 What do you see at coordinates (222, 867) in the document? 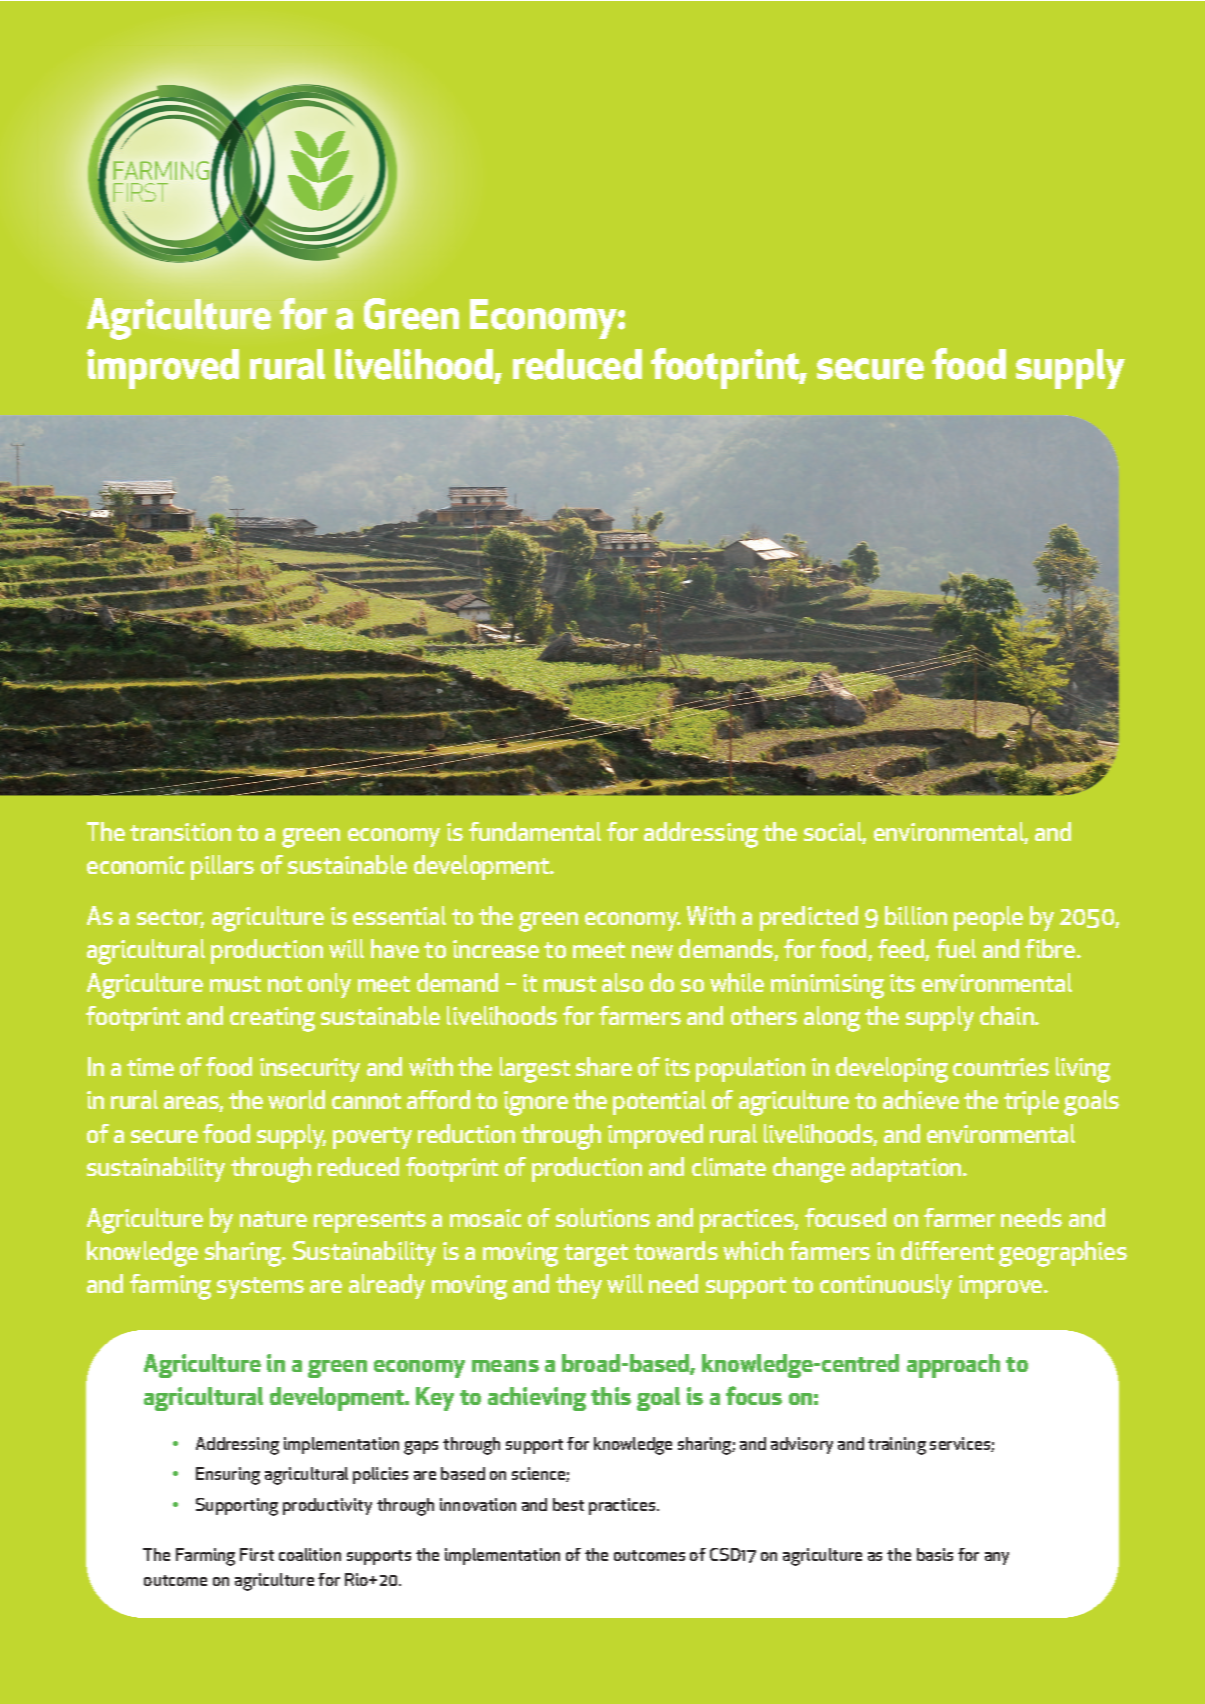
I see `pillars` at bounding box center [222, 867].
